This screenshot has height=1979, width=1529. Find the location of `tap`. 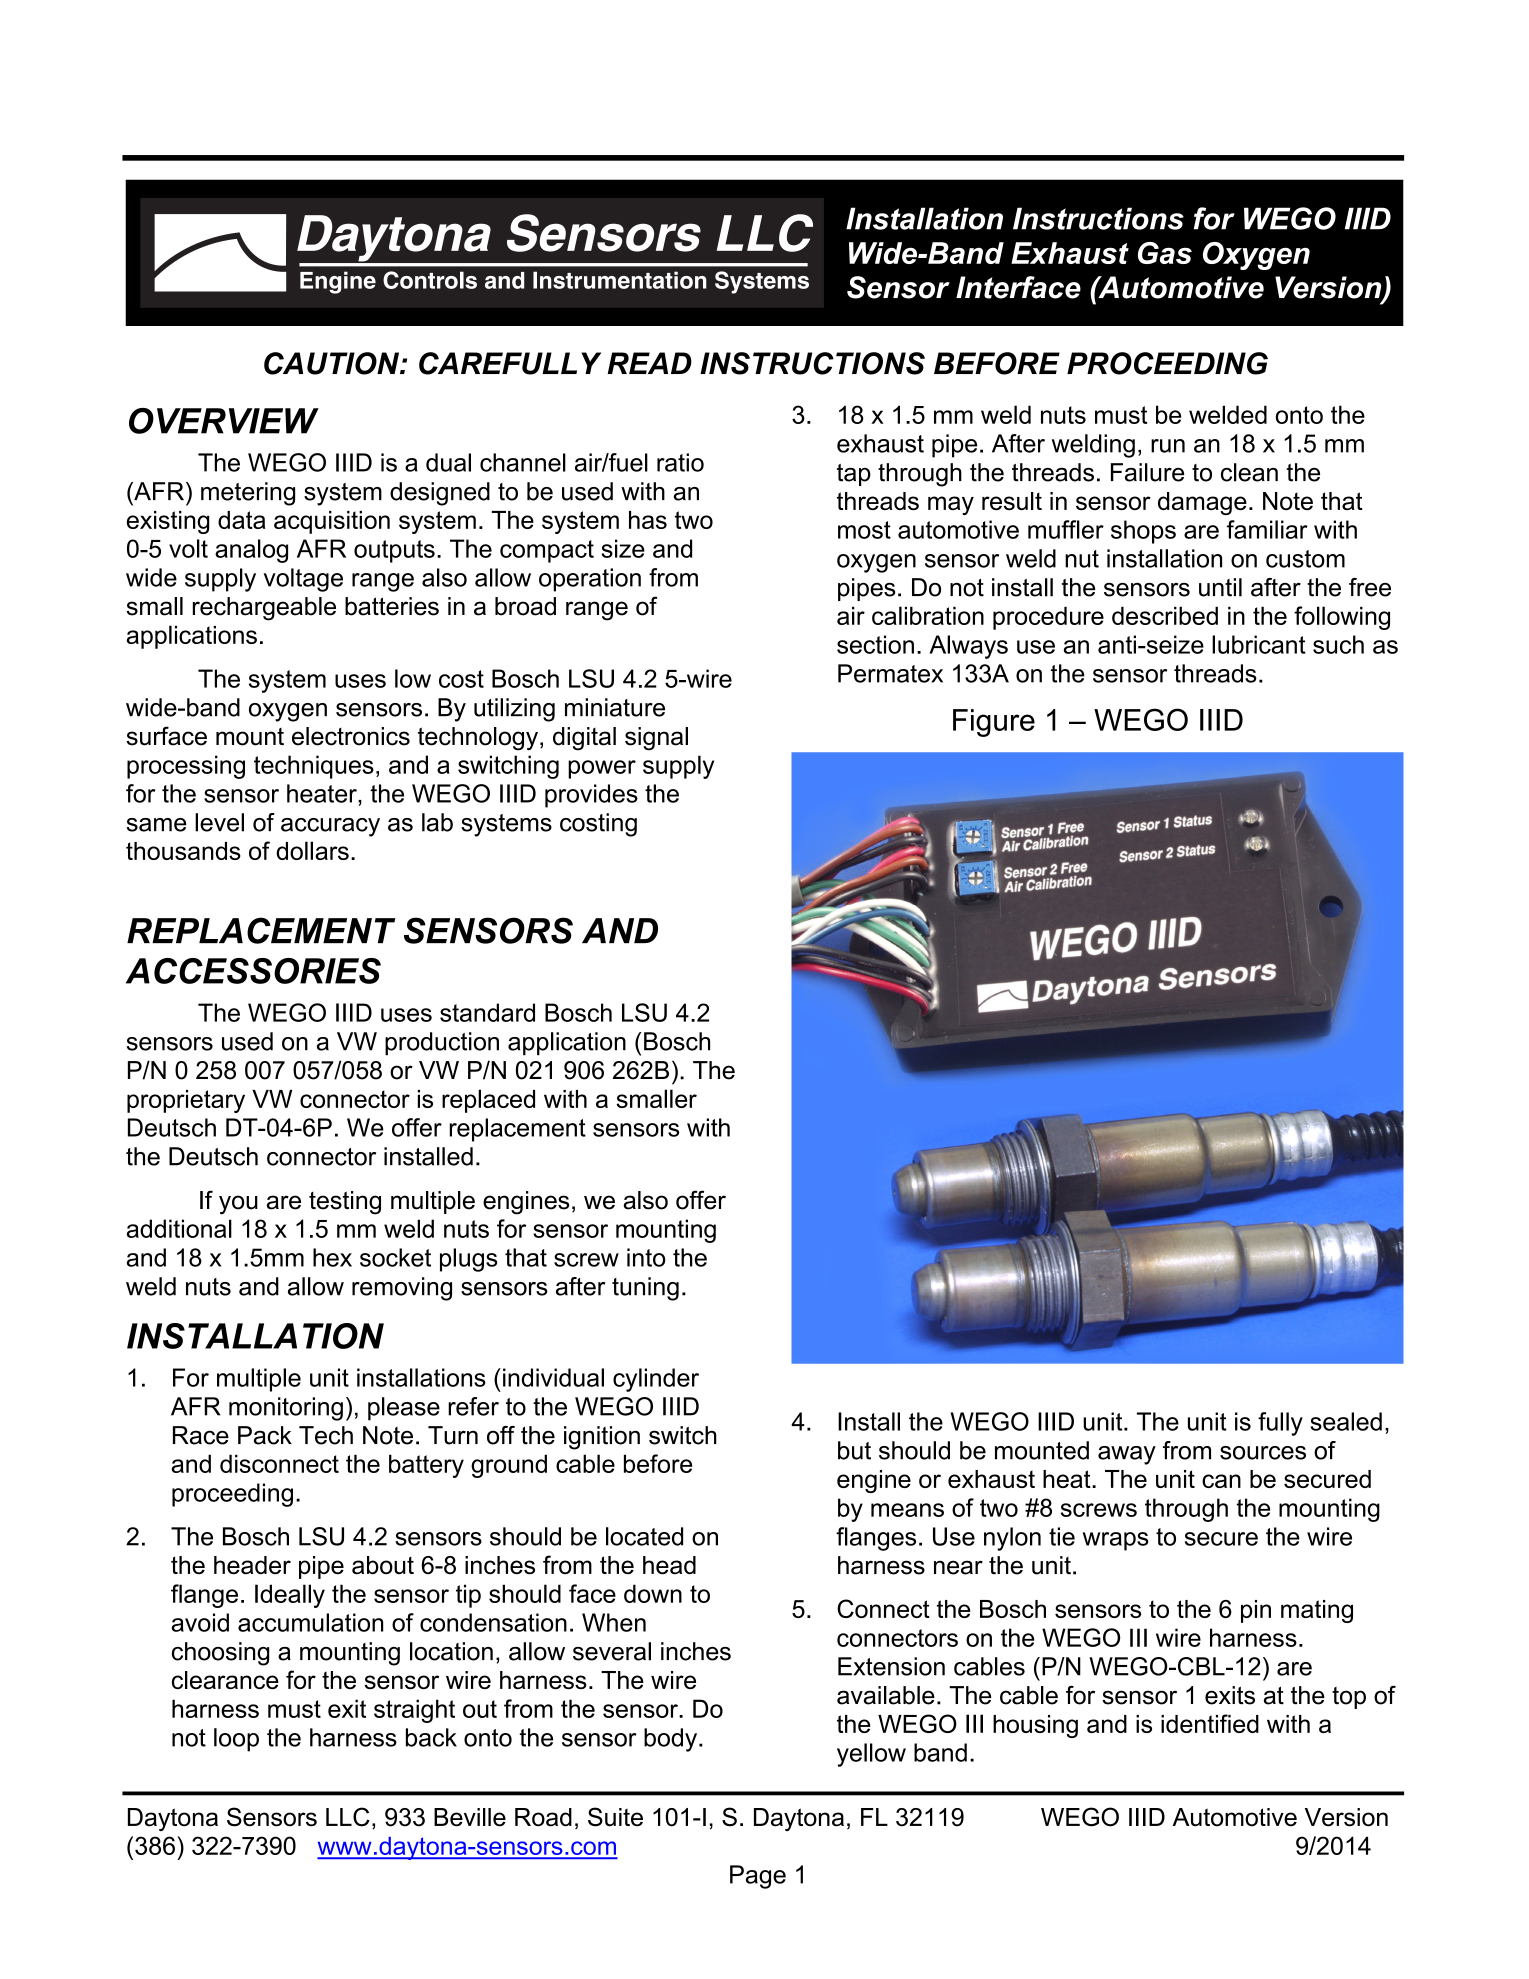

tap is located at coordinates (854, 475).
